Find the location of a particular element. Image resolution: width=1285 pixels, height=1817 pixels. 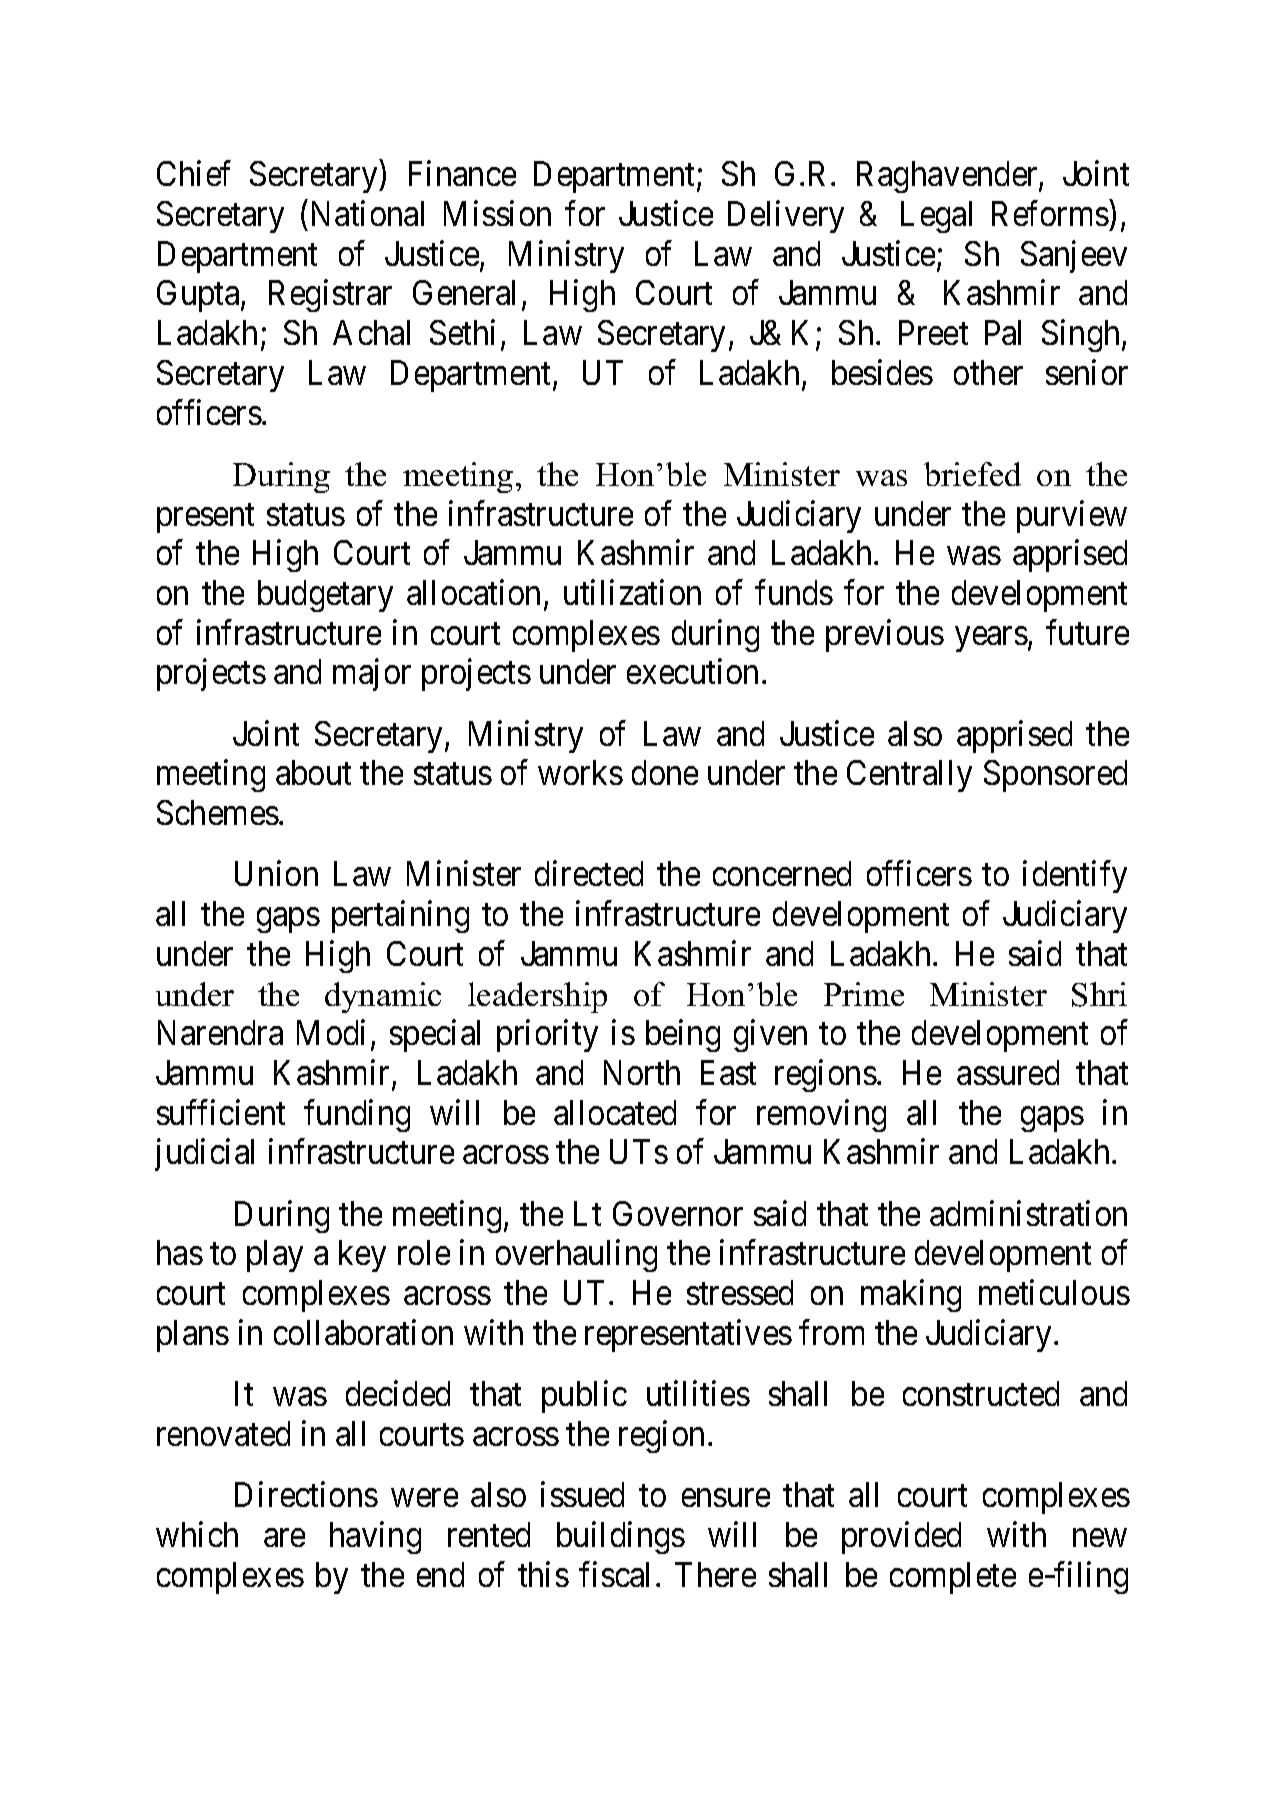

buildings is located at coordinates (621, 1537).
